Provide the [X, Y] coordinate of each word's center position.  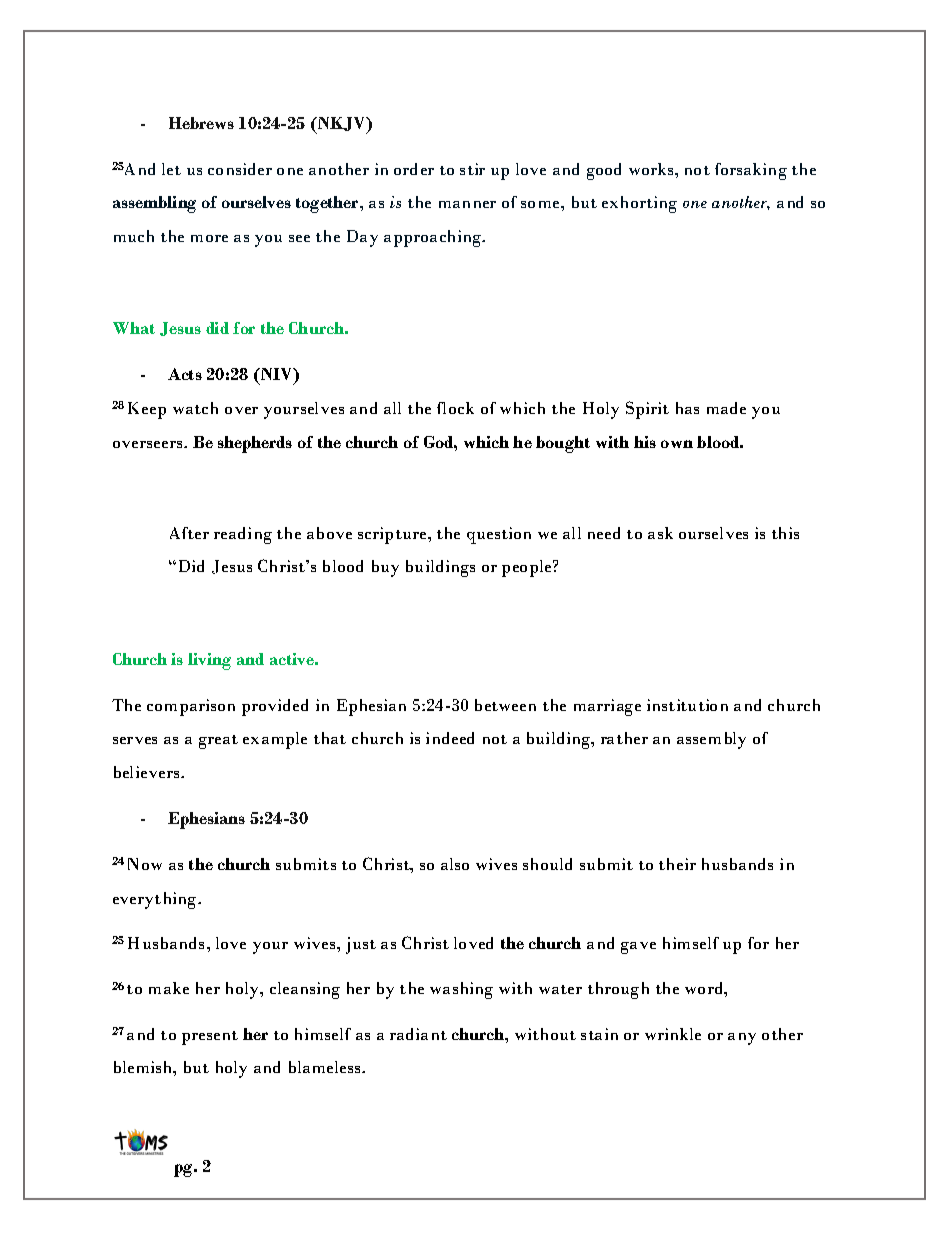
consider [240, 169]
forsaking [751, 171]
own [677, 444]
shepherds [255, 444]
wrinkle [673, 1034]
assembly [711, 740]
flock [455, 408]
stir [472, 169]
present [210, 1038]
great [218, 742]
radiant [418, 1034]
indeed [450, 738]
